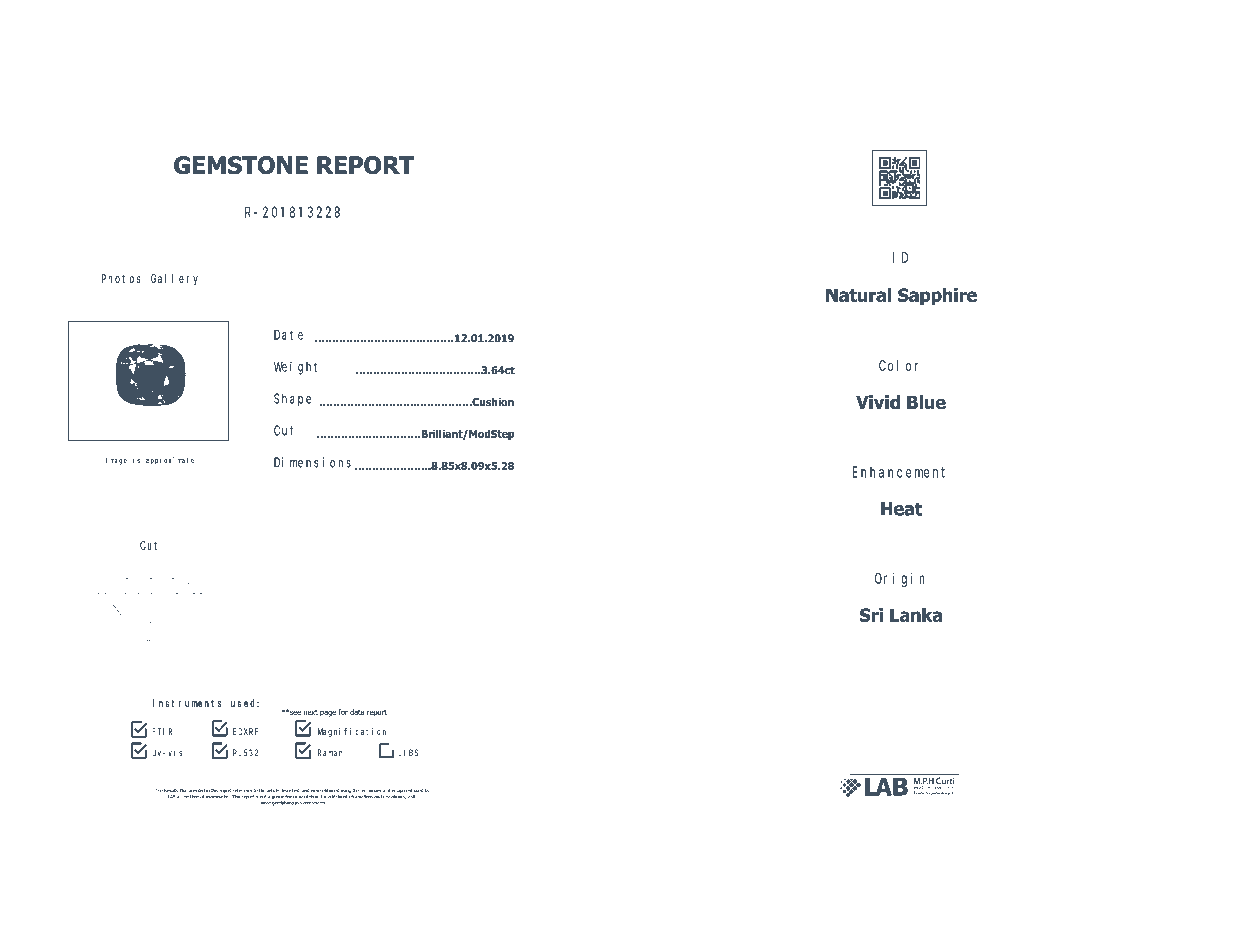 The image size is (1233, 952). Describe the element at coordinates (871, 615) in the page. I see `Sri` at that location.
